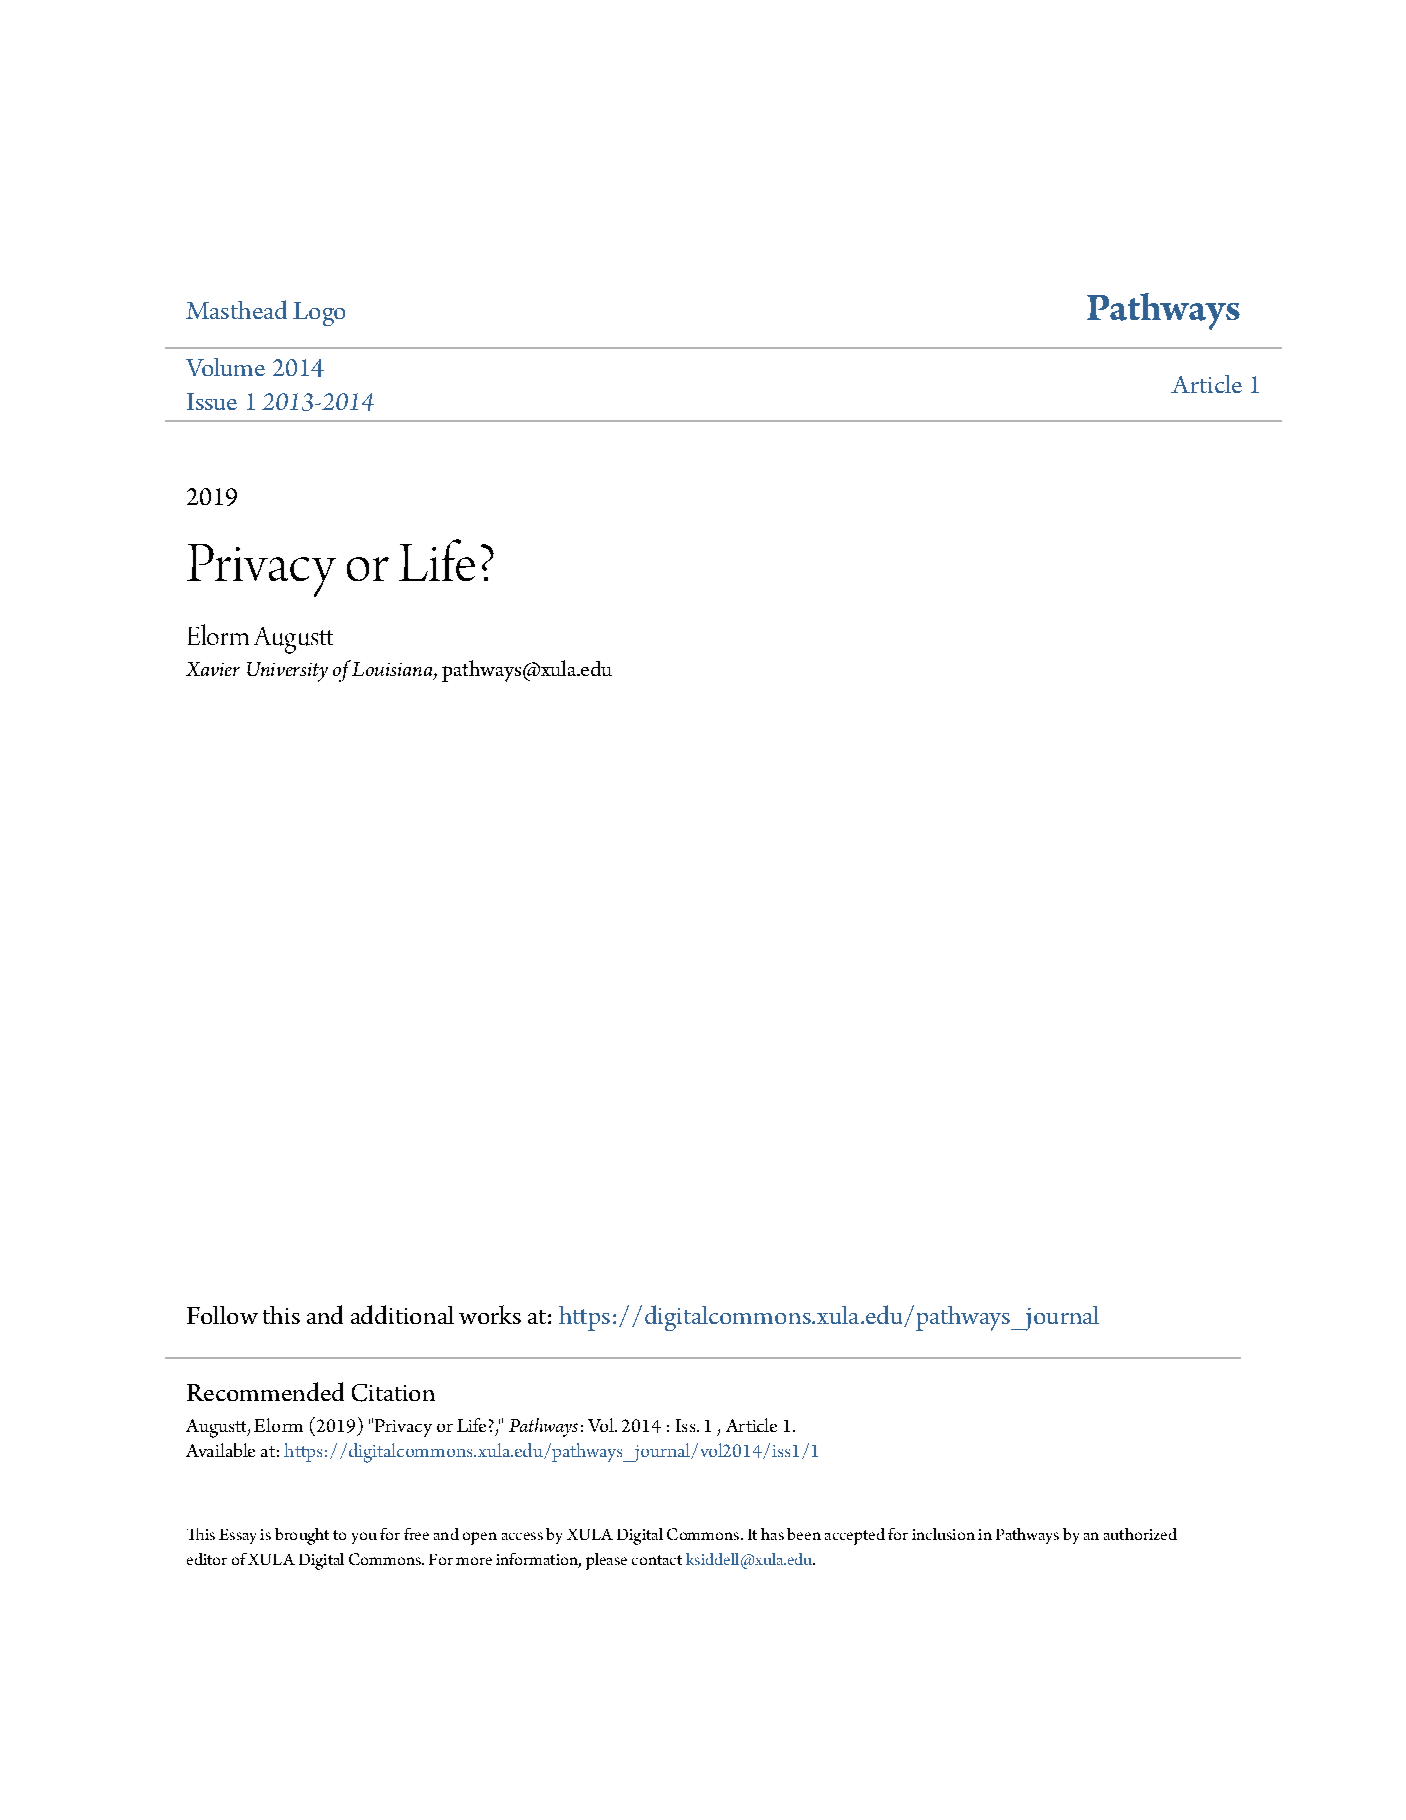  I want to click on accepted, so click(855, 1536).
